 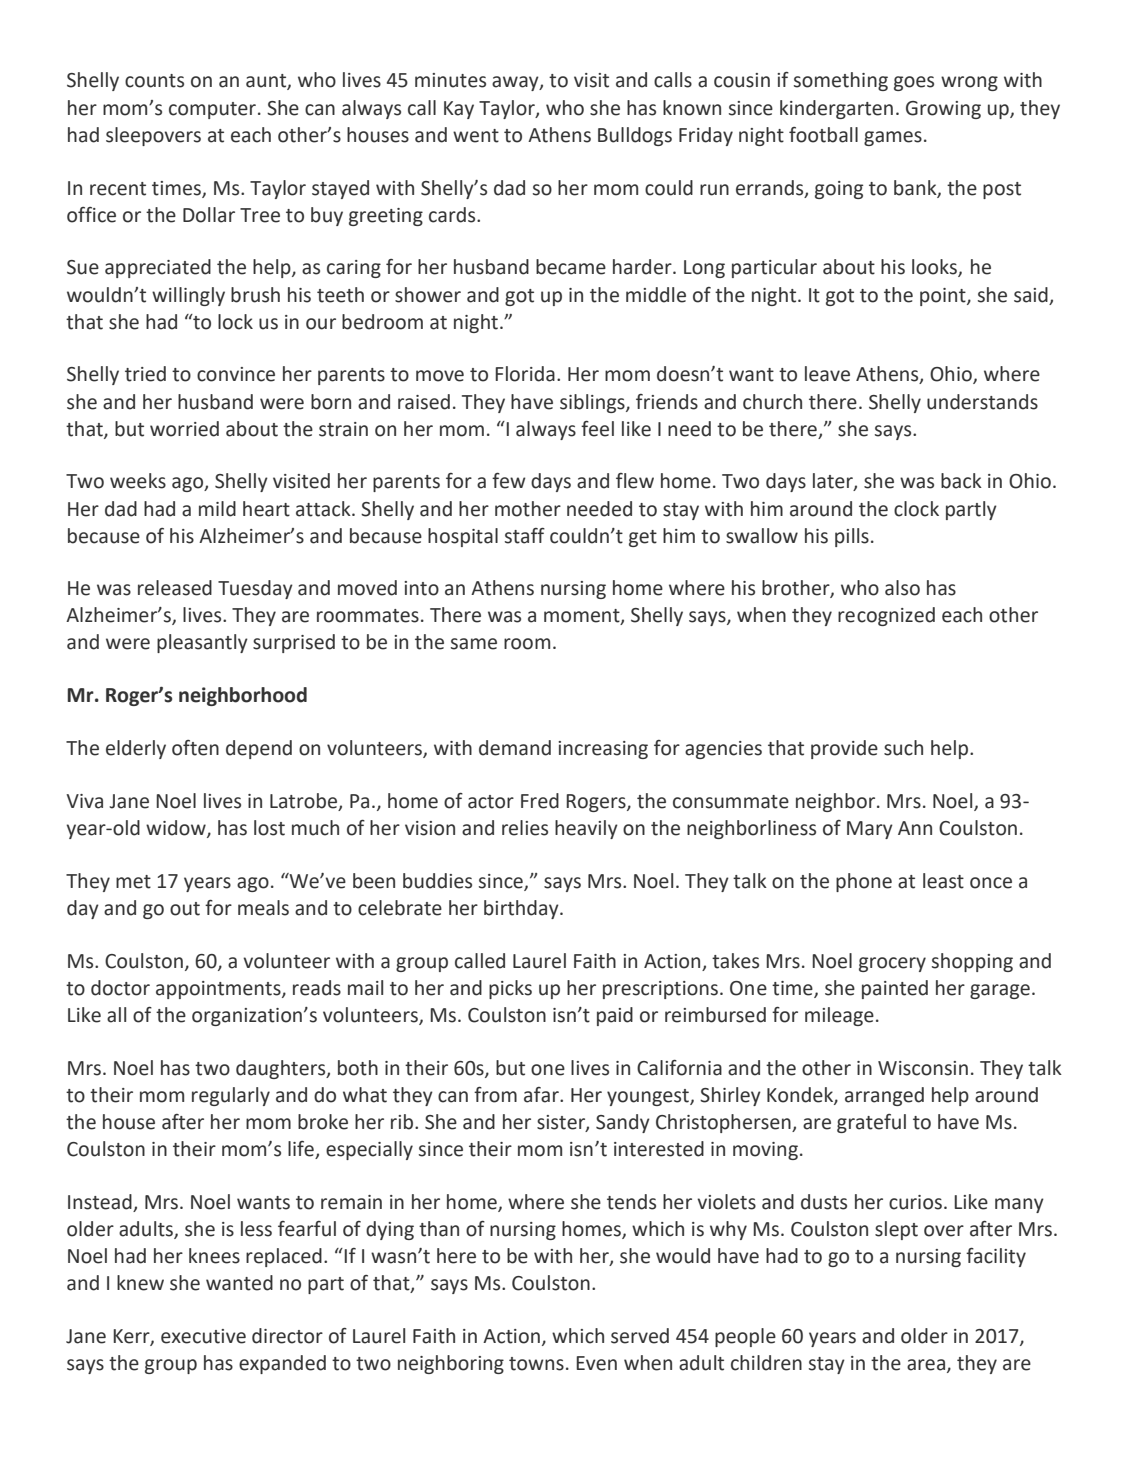 I want to click on grocery, so click(x=892, y=964).
